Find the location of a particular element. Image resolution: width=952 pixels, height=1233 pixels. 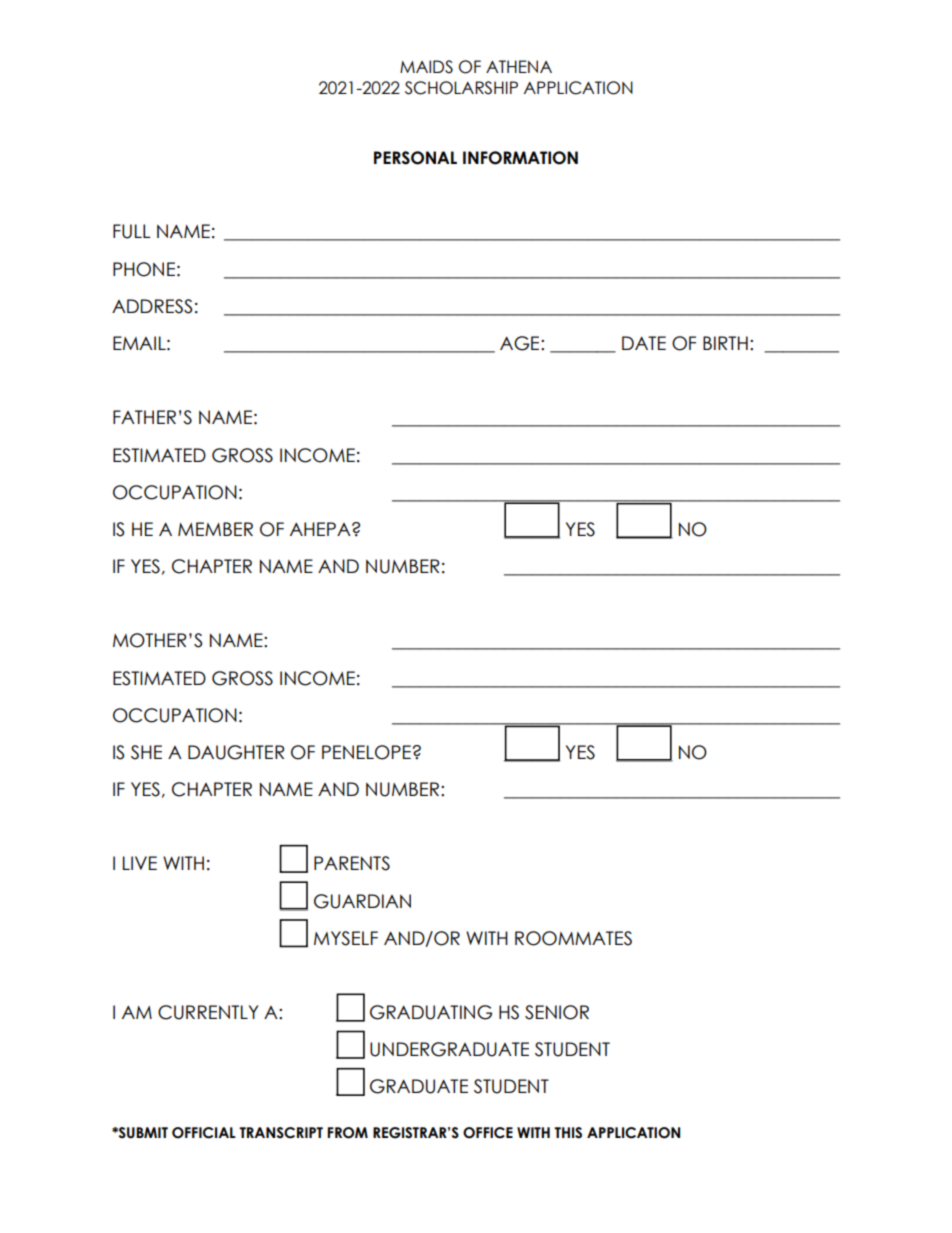

ROOMMATES is located at coordinates (573, 938).
